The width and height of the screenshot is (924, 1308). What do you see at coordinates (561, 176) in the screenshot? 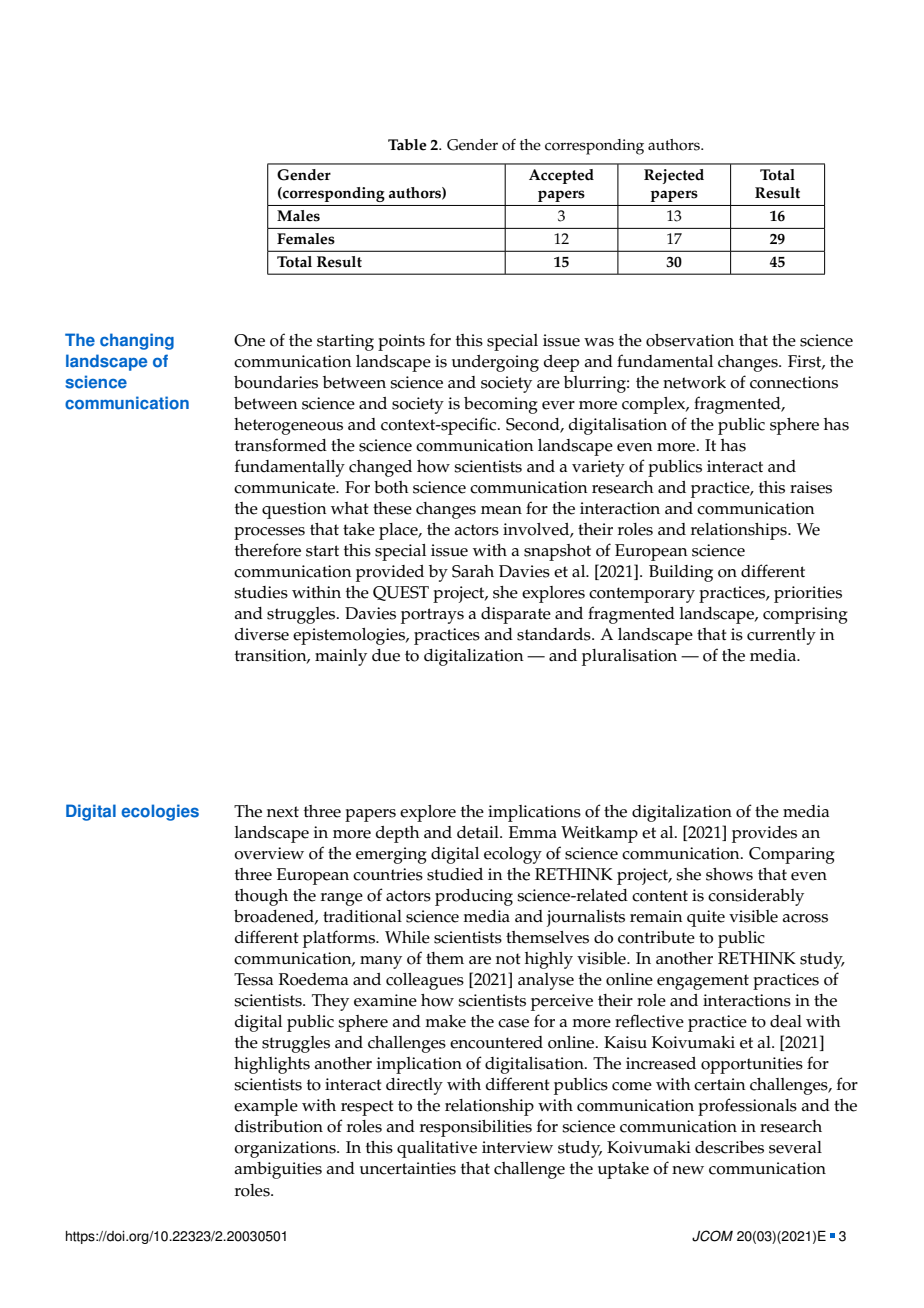
I see `Accepted` at bounding box center [561, 176].
